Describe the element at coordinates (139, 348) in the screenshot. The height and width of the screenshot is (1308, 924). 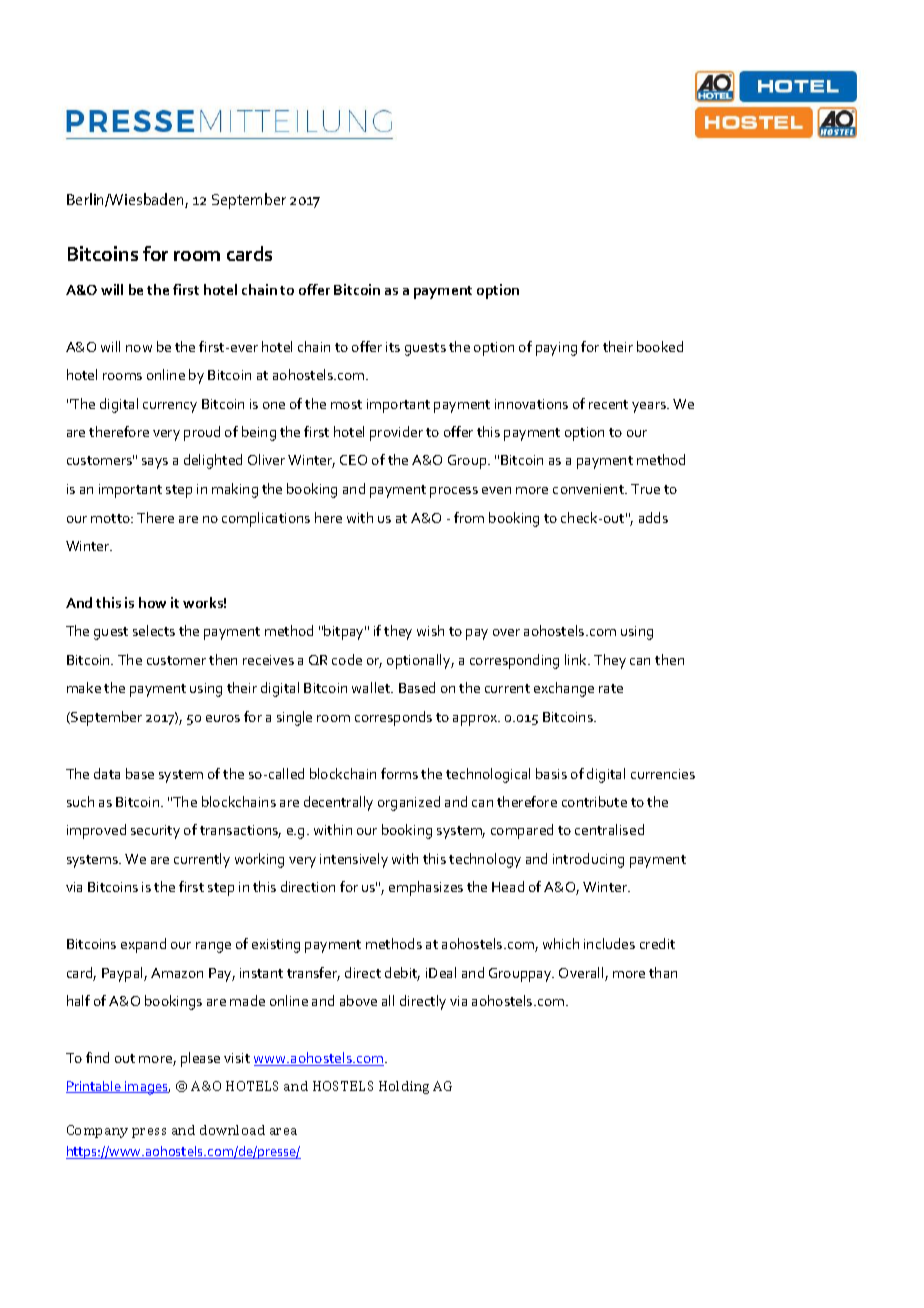
I see `now` at that location.
